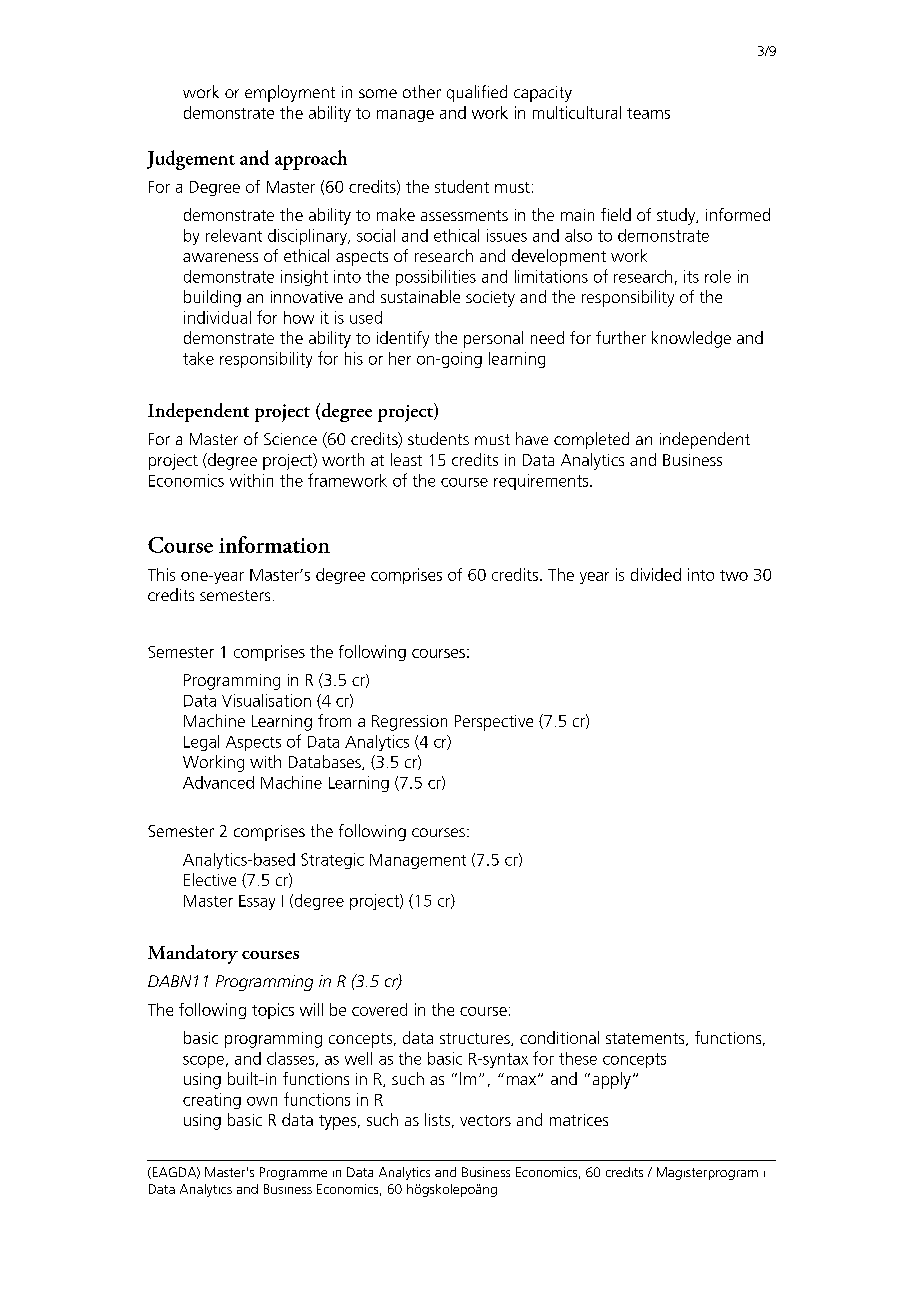 The width and height of the screenshot is (924, 1308). Describe the element at coordinates (493, 339) in the screenshot. I see `personal` at that location.
